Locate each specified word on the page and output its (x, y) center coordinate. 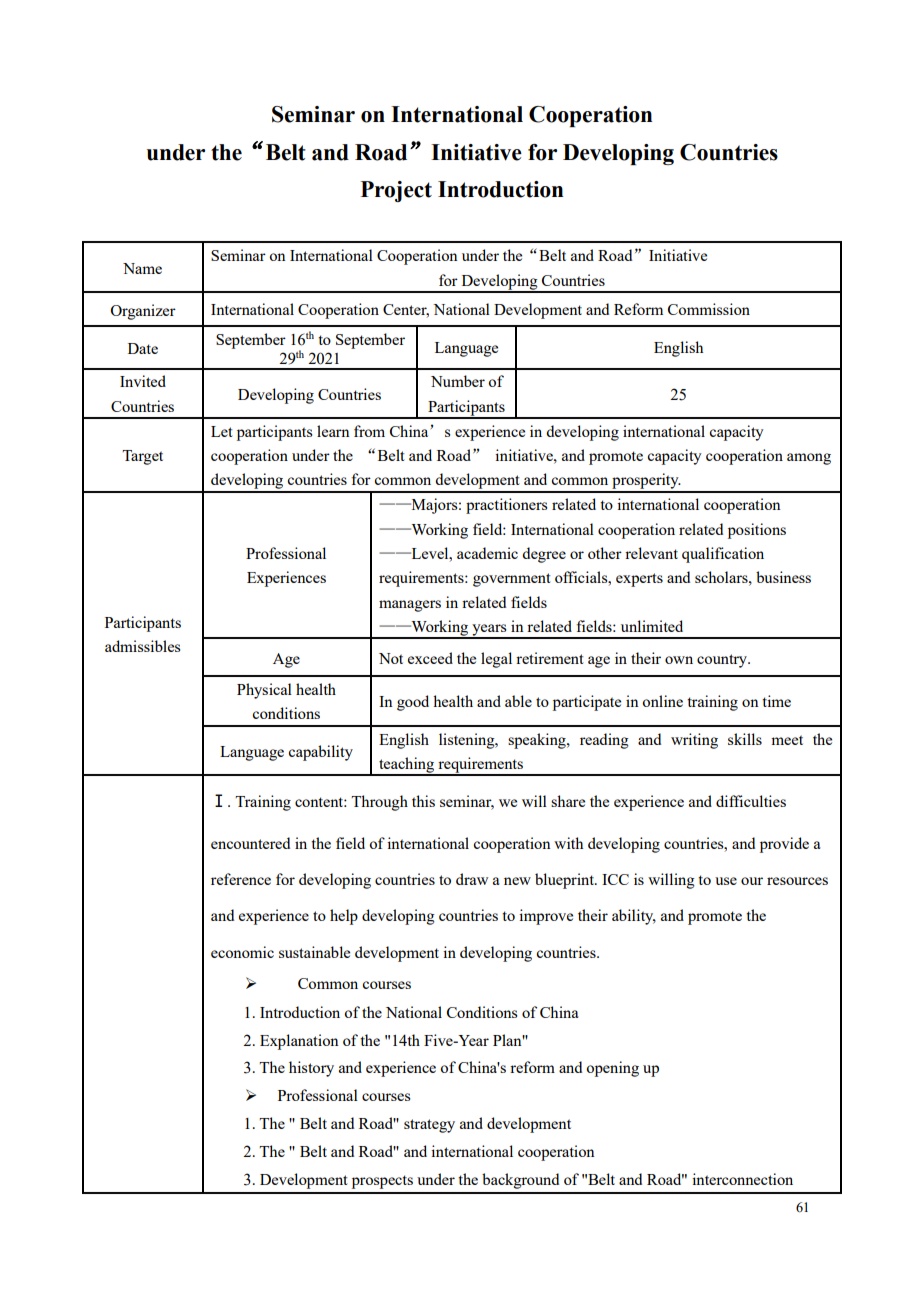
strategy (429, 1126)
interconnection (742, 1179)
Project (396, 191)
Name (142, 268)
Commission (709, 309)
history (311, 1069)
